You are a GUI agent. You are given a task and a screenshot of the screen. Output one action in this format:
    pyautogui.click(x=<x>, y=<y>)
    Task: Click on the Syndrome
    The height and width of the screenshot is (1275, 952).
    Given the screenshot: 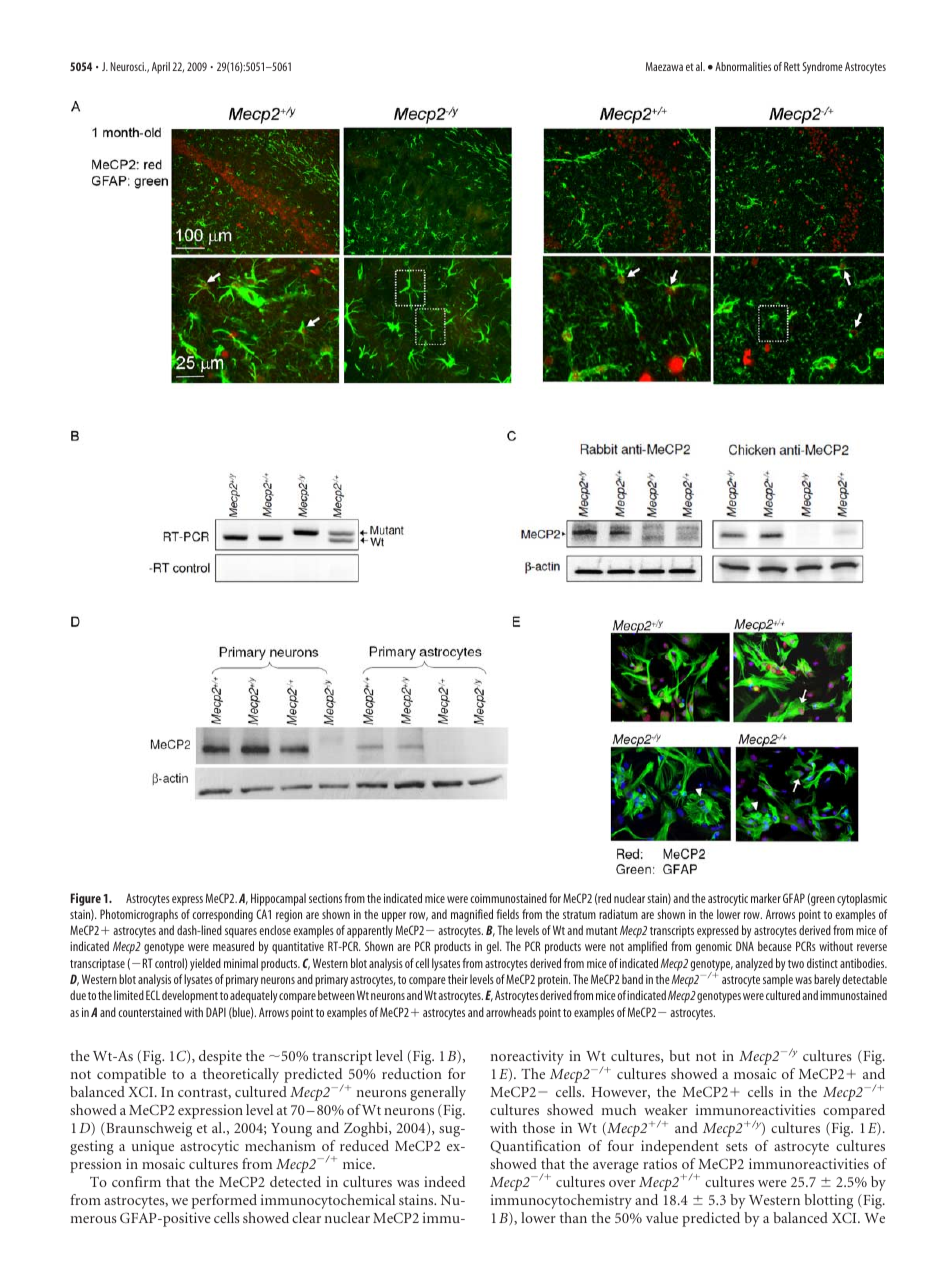 What is the action you would take?
    pyautogui.click(x=822, y=68)
